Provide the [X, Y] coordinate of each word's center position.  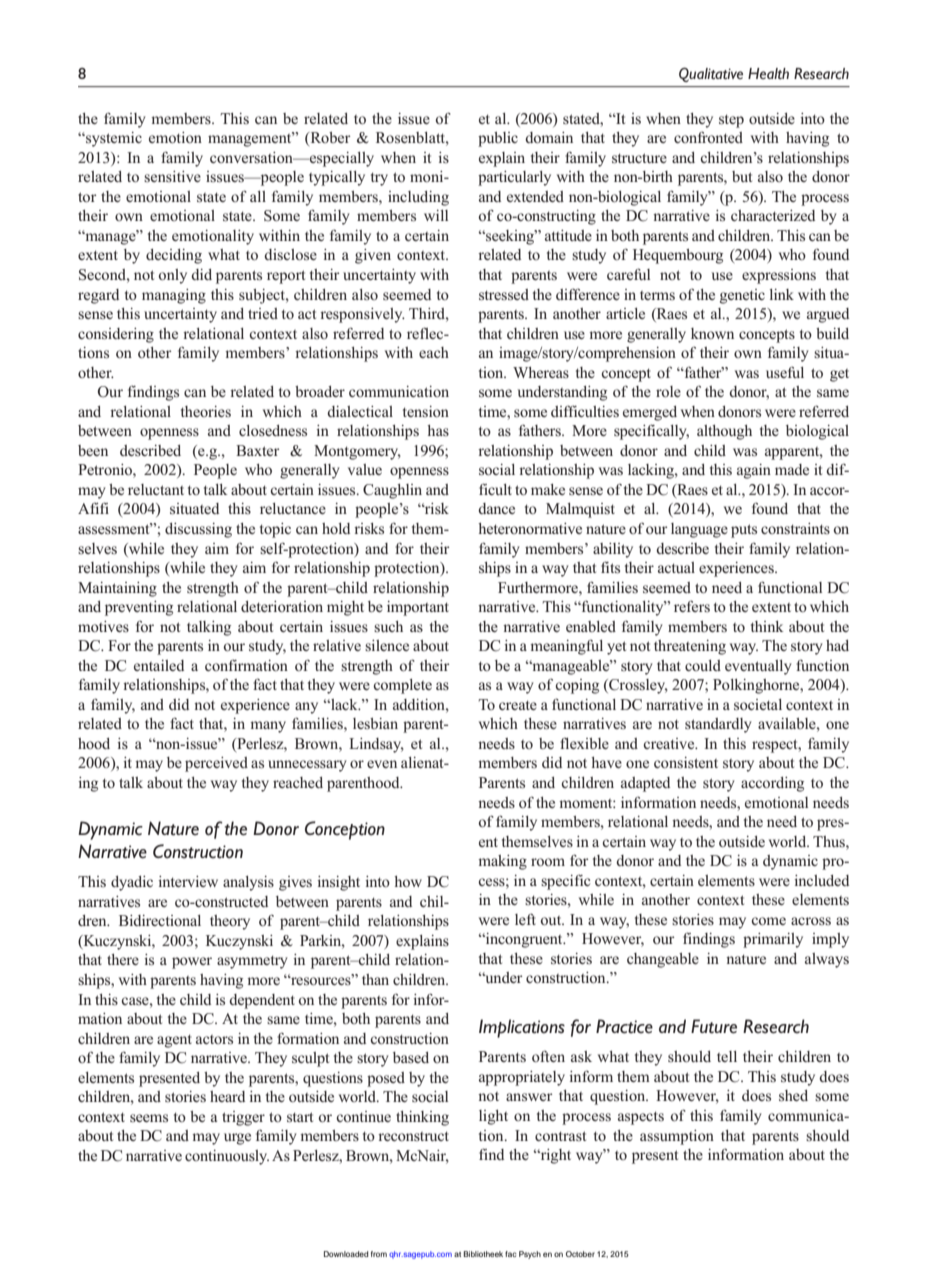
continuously [227, 1157]
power [192, 963]
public [498, 139]
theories [206, 411]
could [703, 665]
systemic [113, 139]
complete [402, 686]
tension [426, 411]
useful [785, 372]
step [731, 121]
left [525, 919]
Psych [530, 1255]
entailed [159, 665]
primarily [773, 940]
